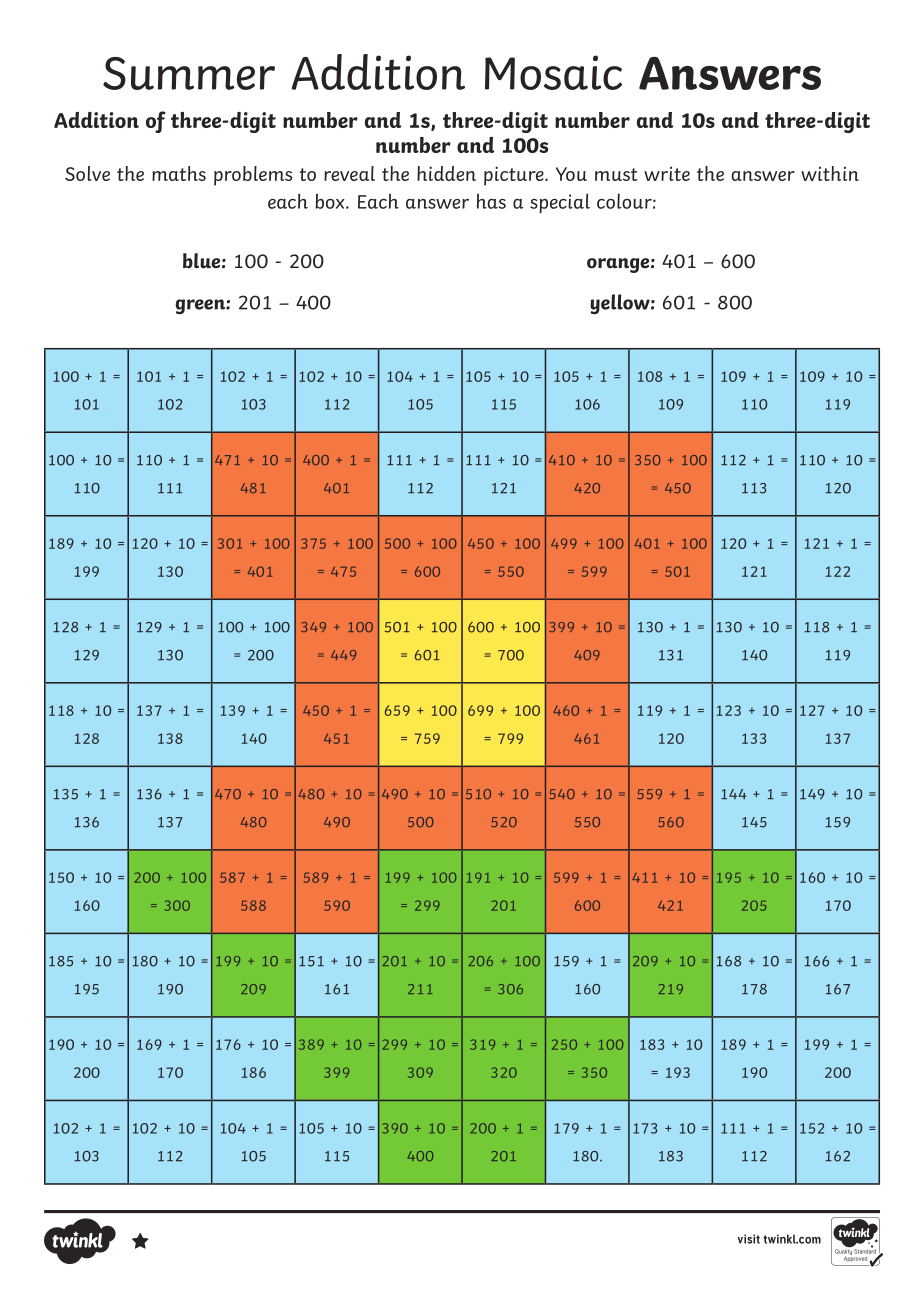 The height and width of the screenshot is (1308, 924). I want to click on has, so click(491, 201).
